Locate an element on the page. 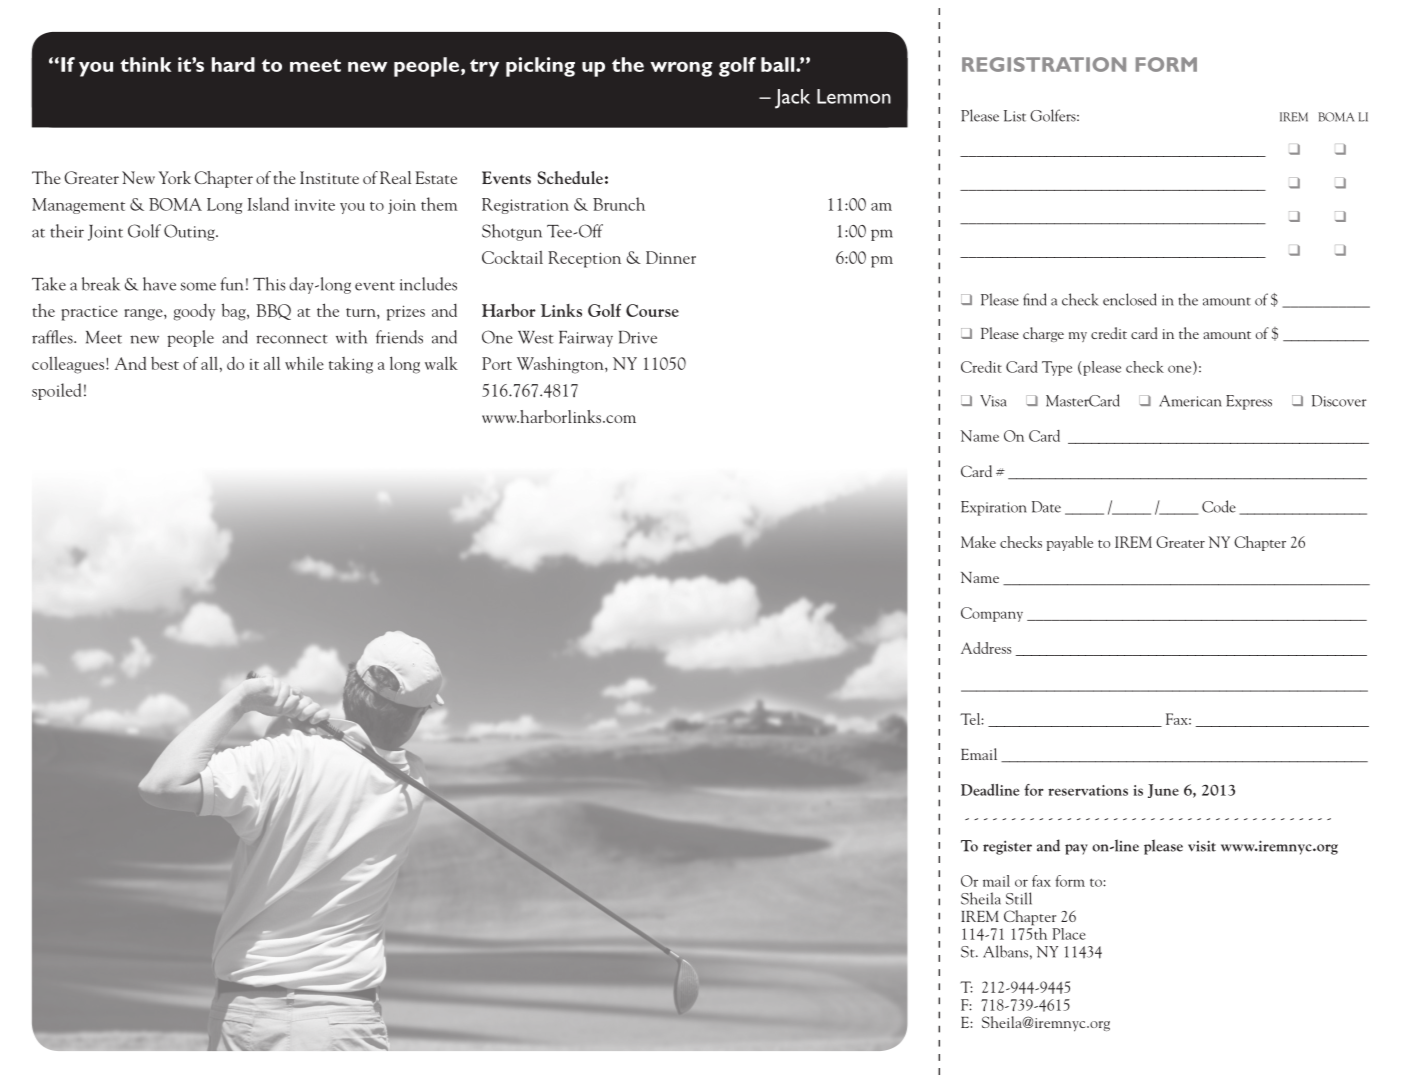 The height and width of the document is (1083, 1401). wrong is located at coordinates (681, 69).
